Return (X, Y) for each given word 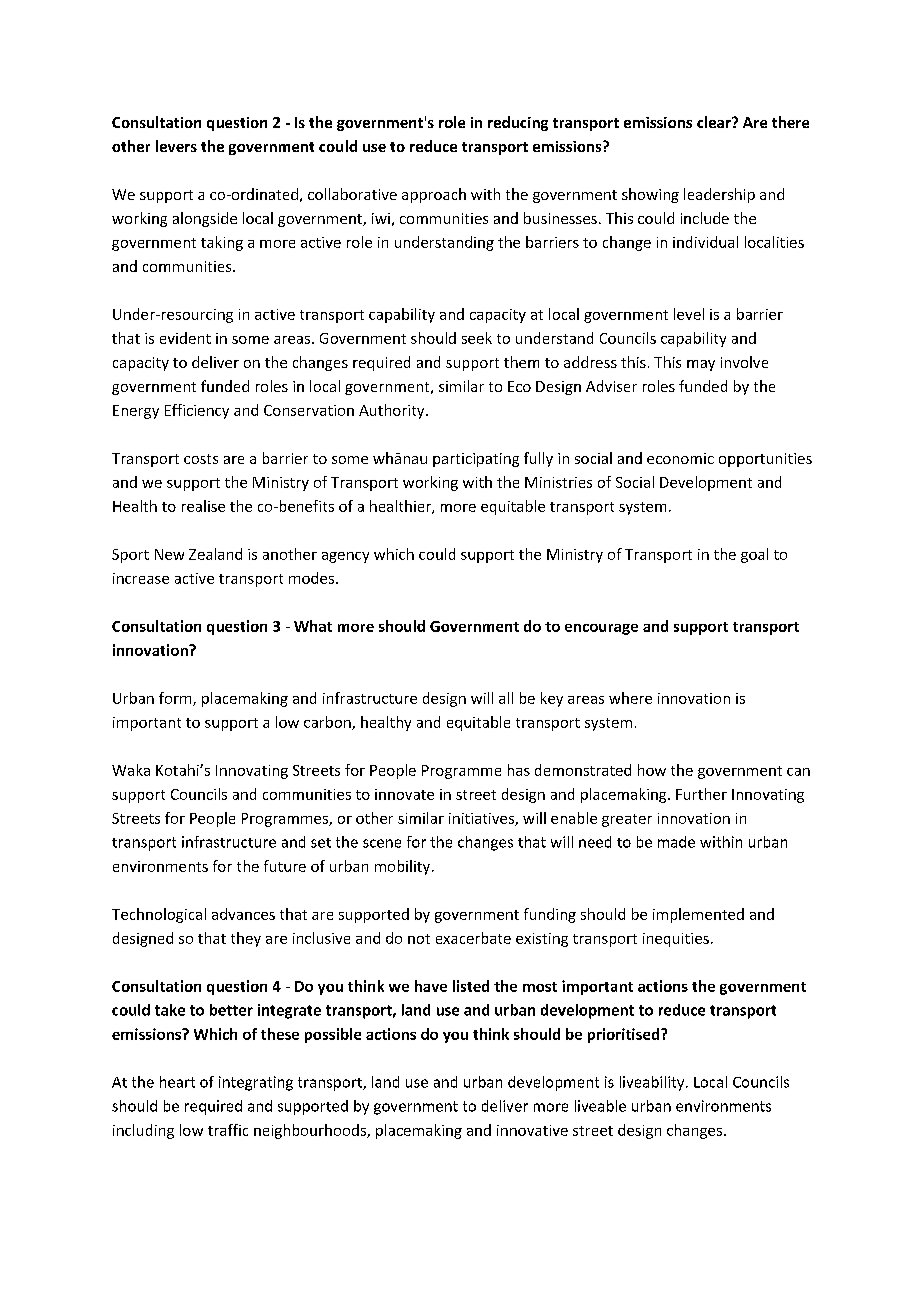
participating (476, 460)
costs (201, 459)
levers (176, 146)
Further (701, 794)
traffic (228, 1130)
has (519, 770)
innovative (532, 1130)
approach (434, 195)
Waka (131, 770)
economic (680, 458)
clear (715, 122)
